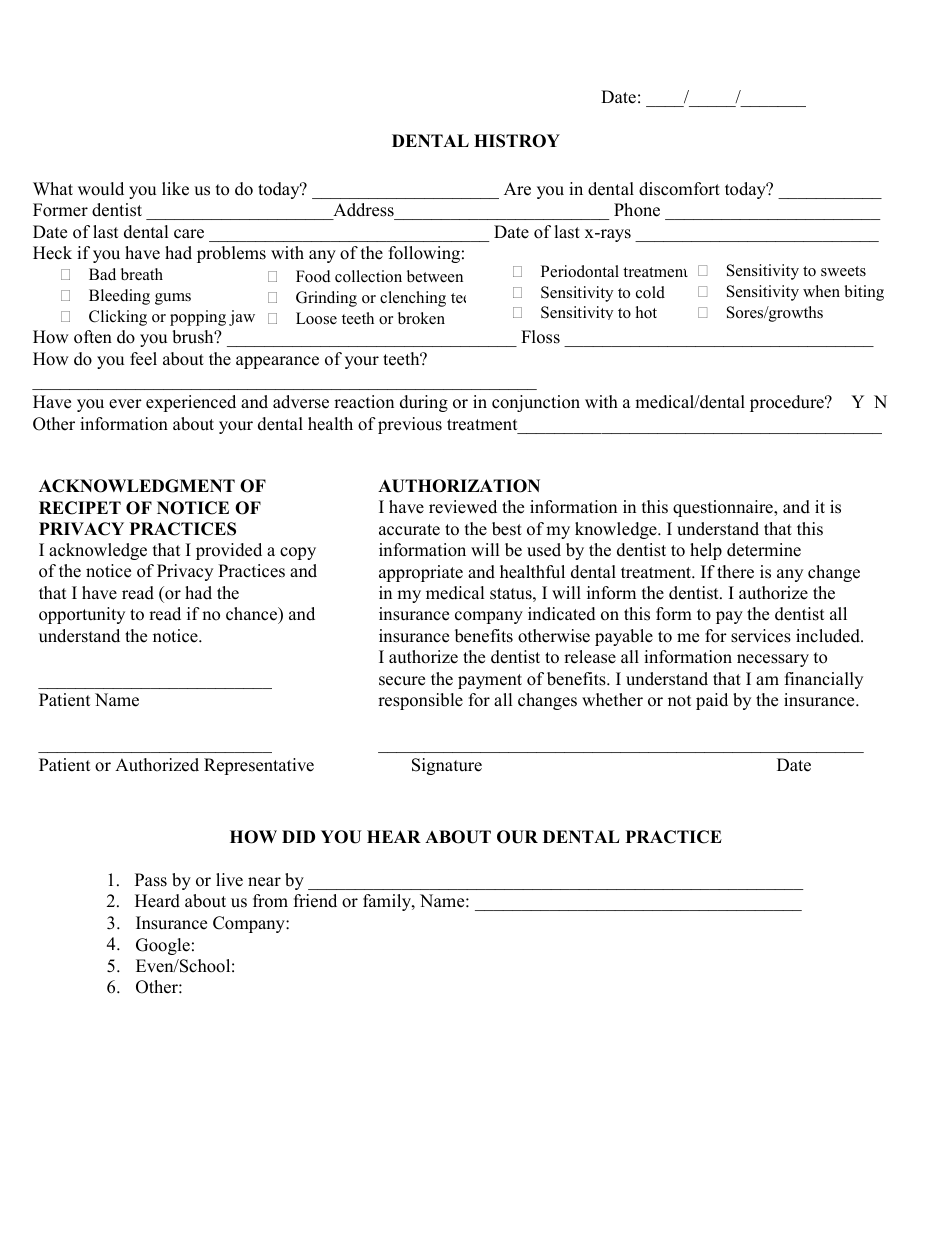 The image size is (952, 1233). What do you see at coordinates (229, 551) in the screenshot?
I see `provided` at bounding box center [229, 551].
